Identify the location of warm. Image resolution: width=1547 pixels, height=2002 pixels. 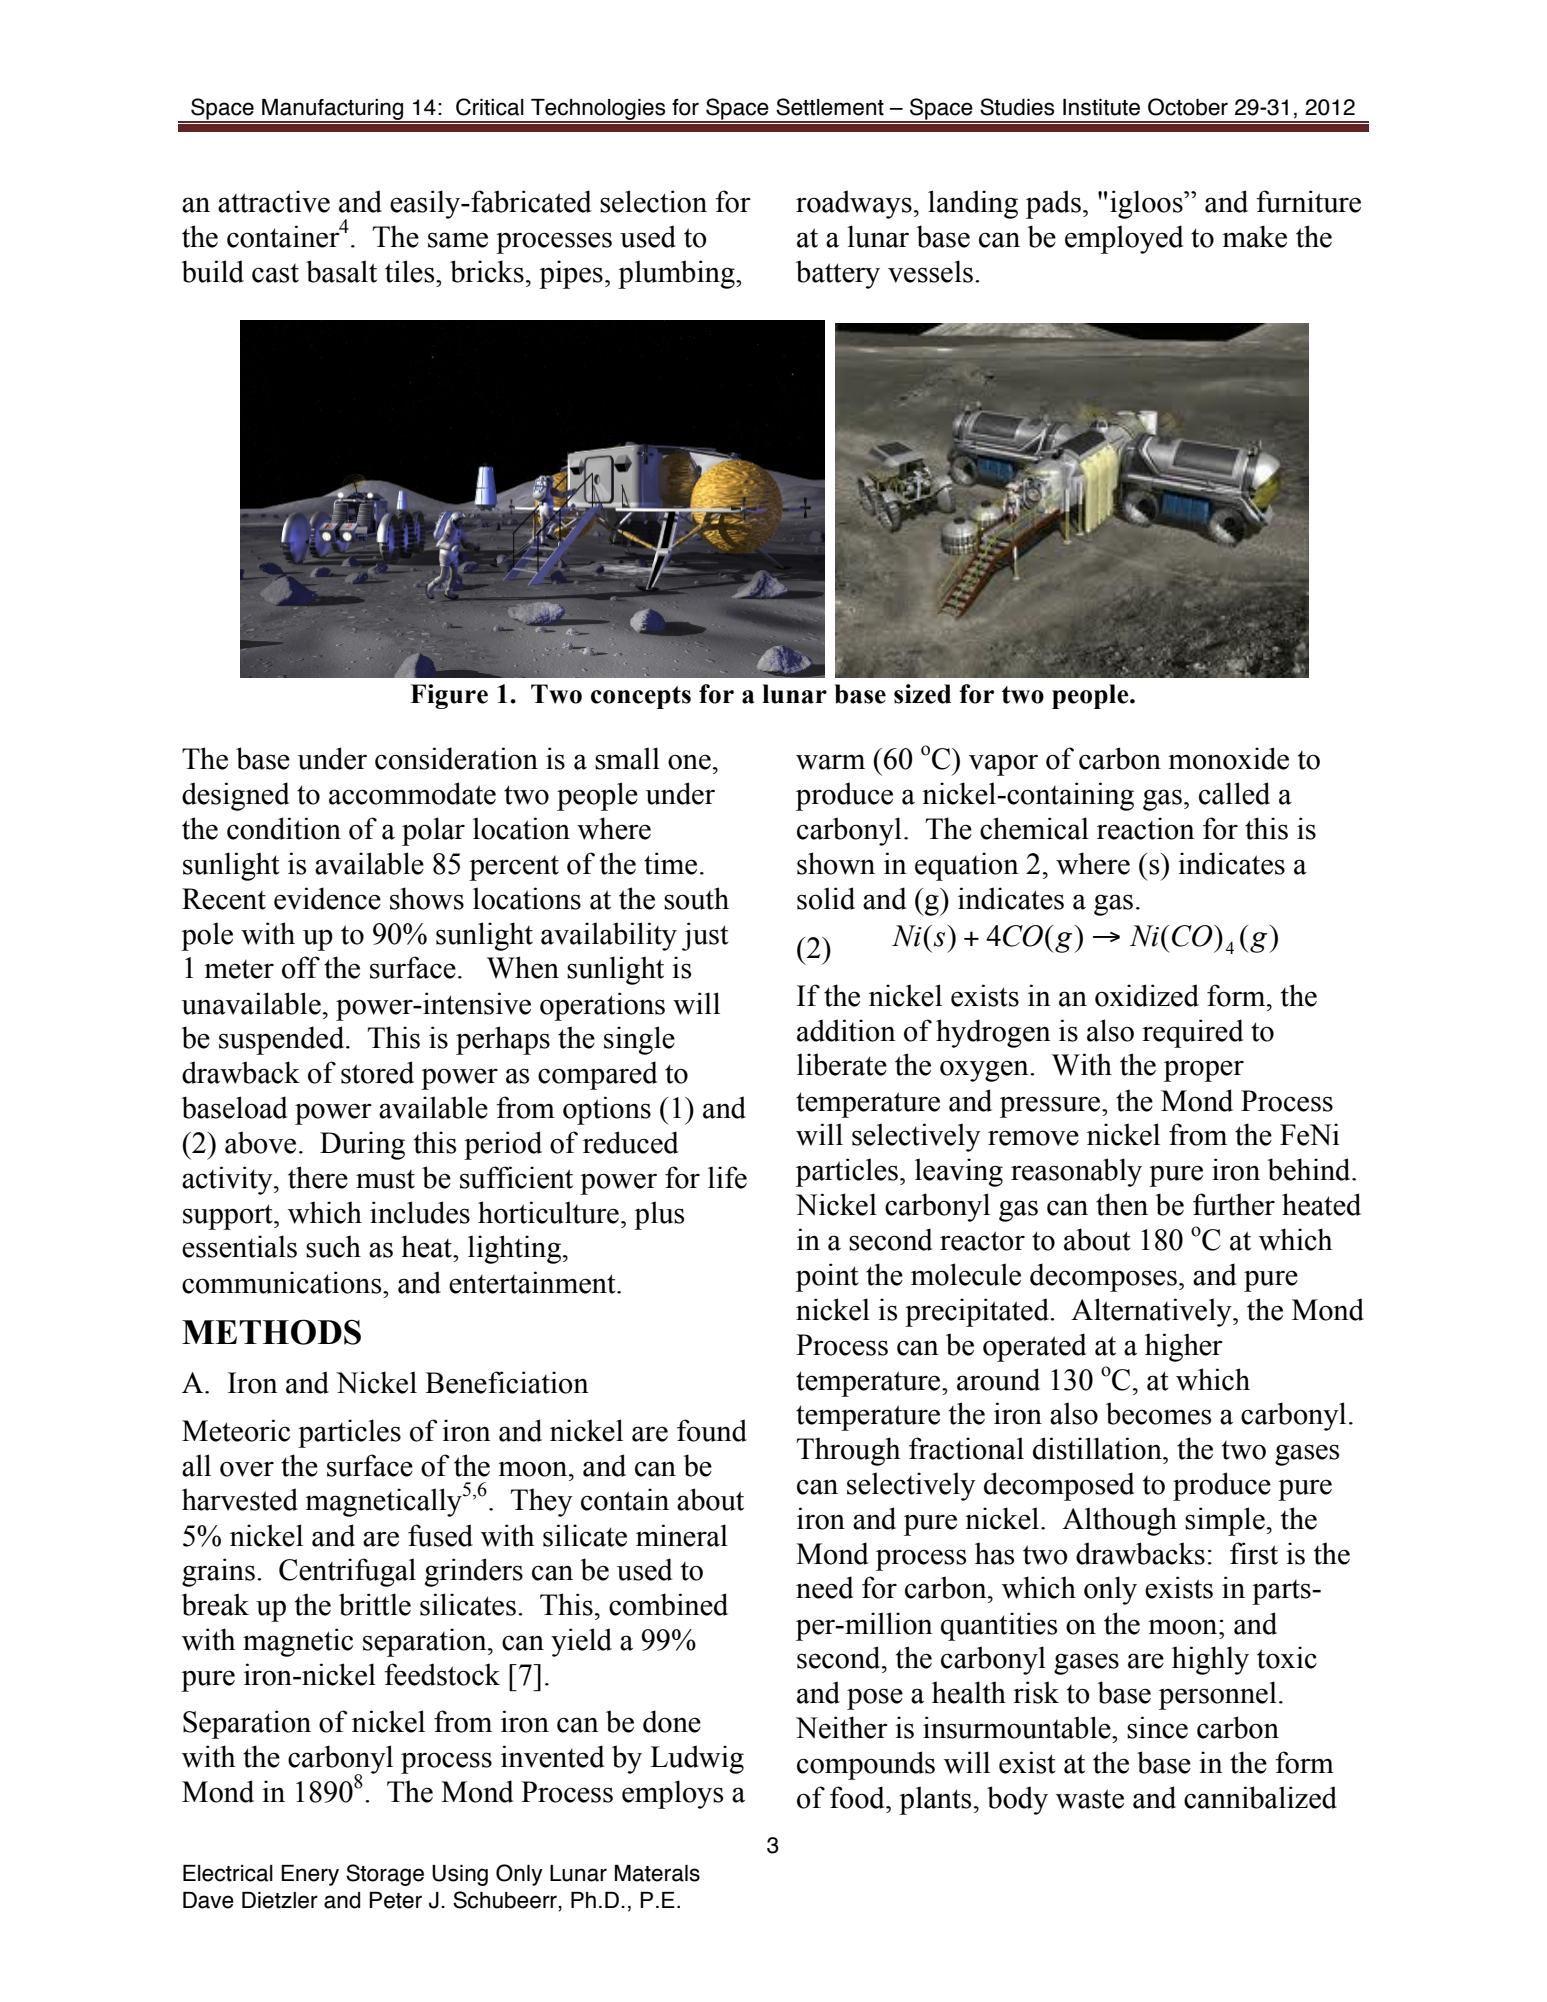
(830, 762).
